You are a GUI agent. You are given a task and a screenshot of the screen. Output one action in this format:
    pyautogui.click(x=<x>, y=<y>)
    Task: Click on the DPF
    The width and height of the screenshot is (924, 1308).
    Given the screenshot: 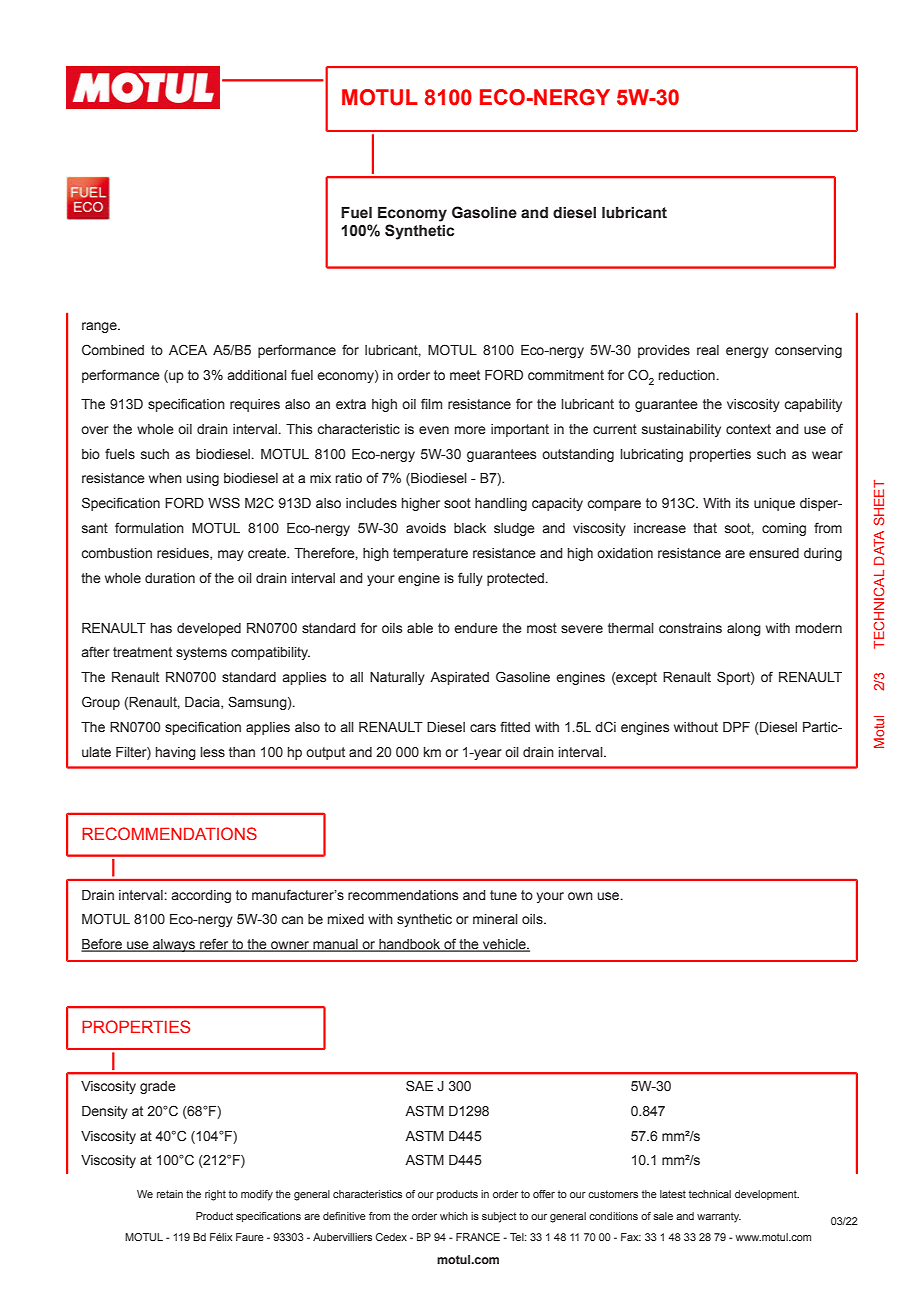 What is the action you would take?
    pyautogui.click(x=736, y=727)
